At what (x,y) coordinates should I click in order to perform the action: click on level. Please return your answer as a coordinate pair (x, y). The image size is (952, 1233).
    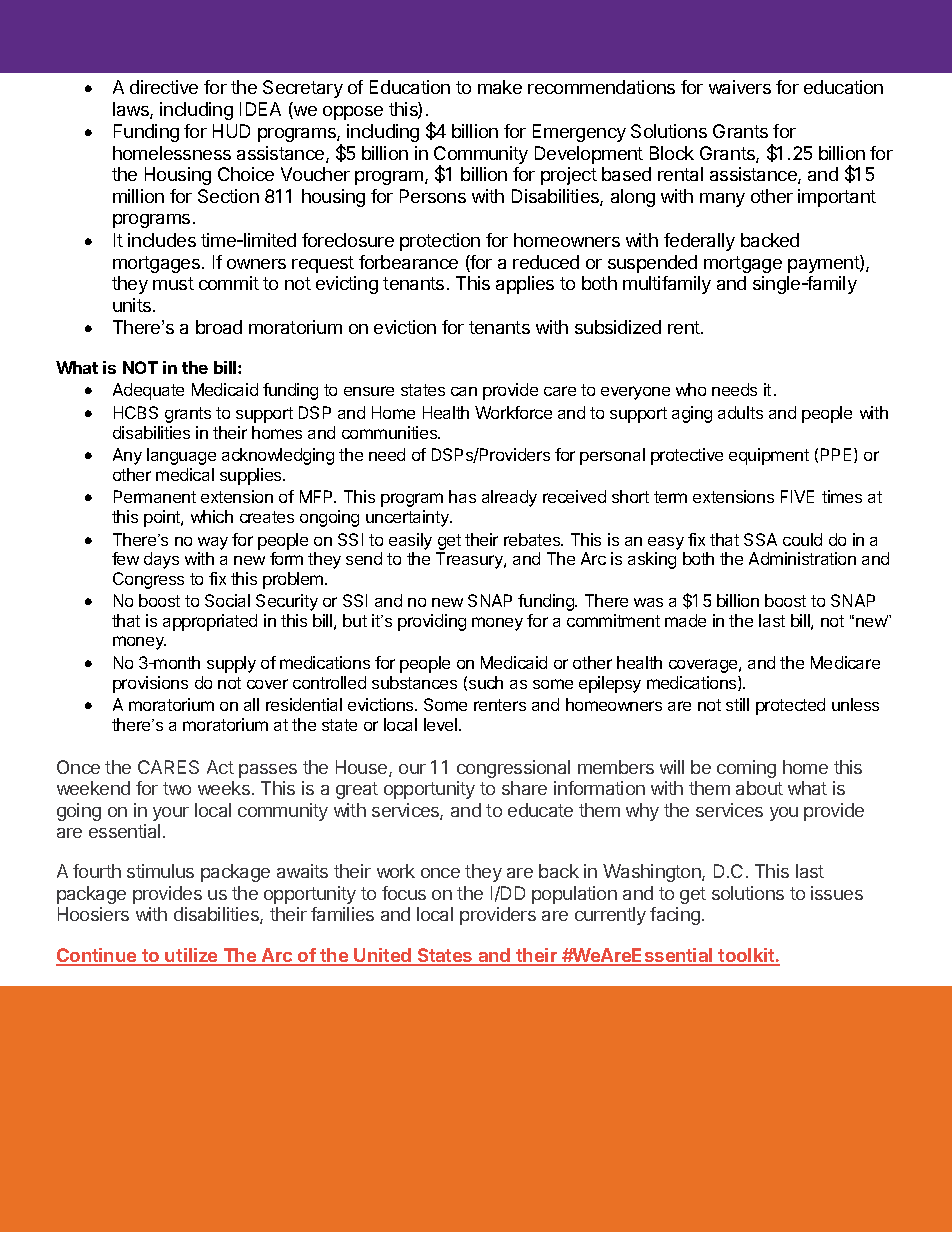
    Looking at the image, I should click on (442, 724).
